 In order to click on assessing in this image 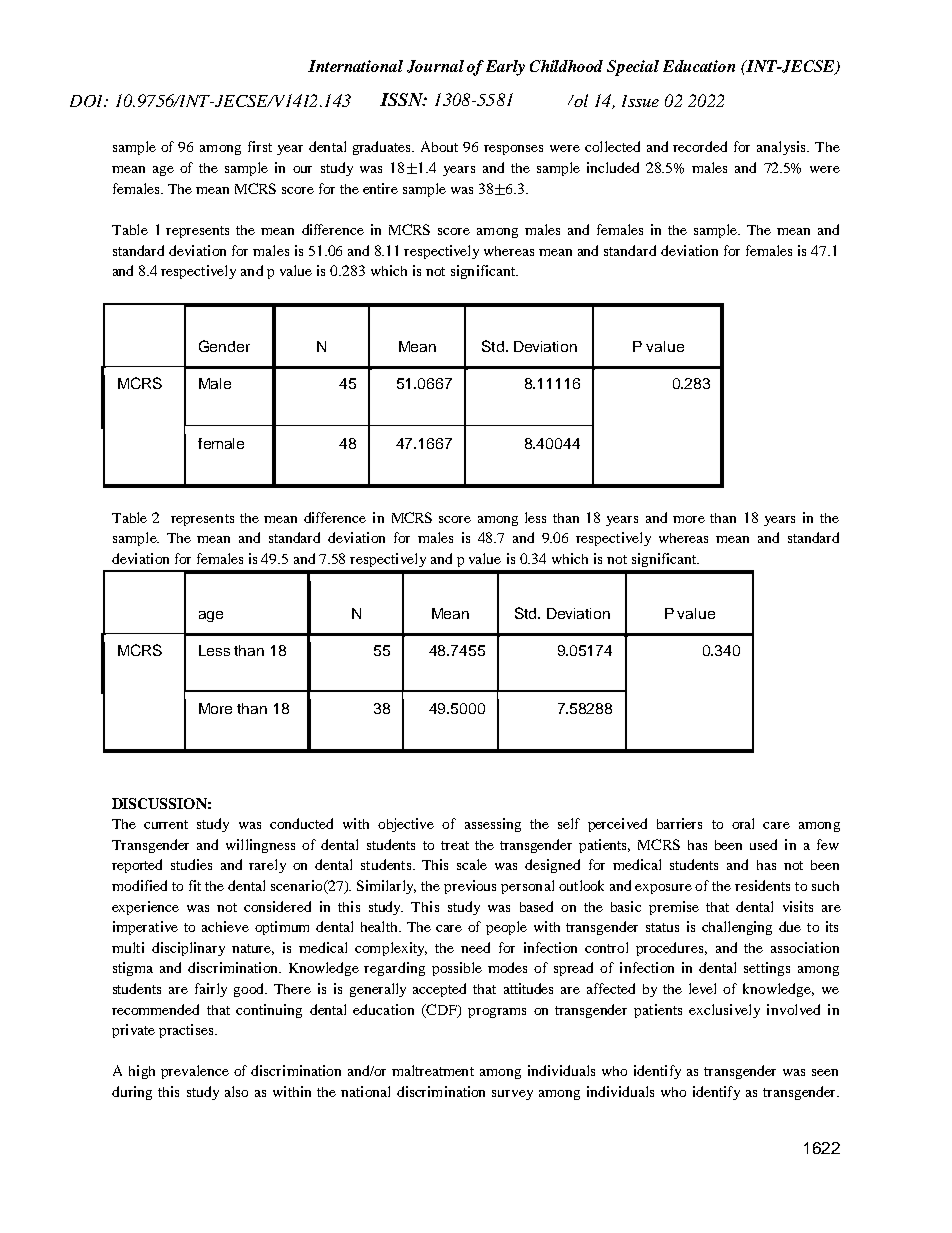, I will do `click(493, 825)`.
